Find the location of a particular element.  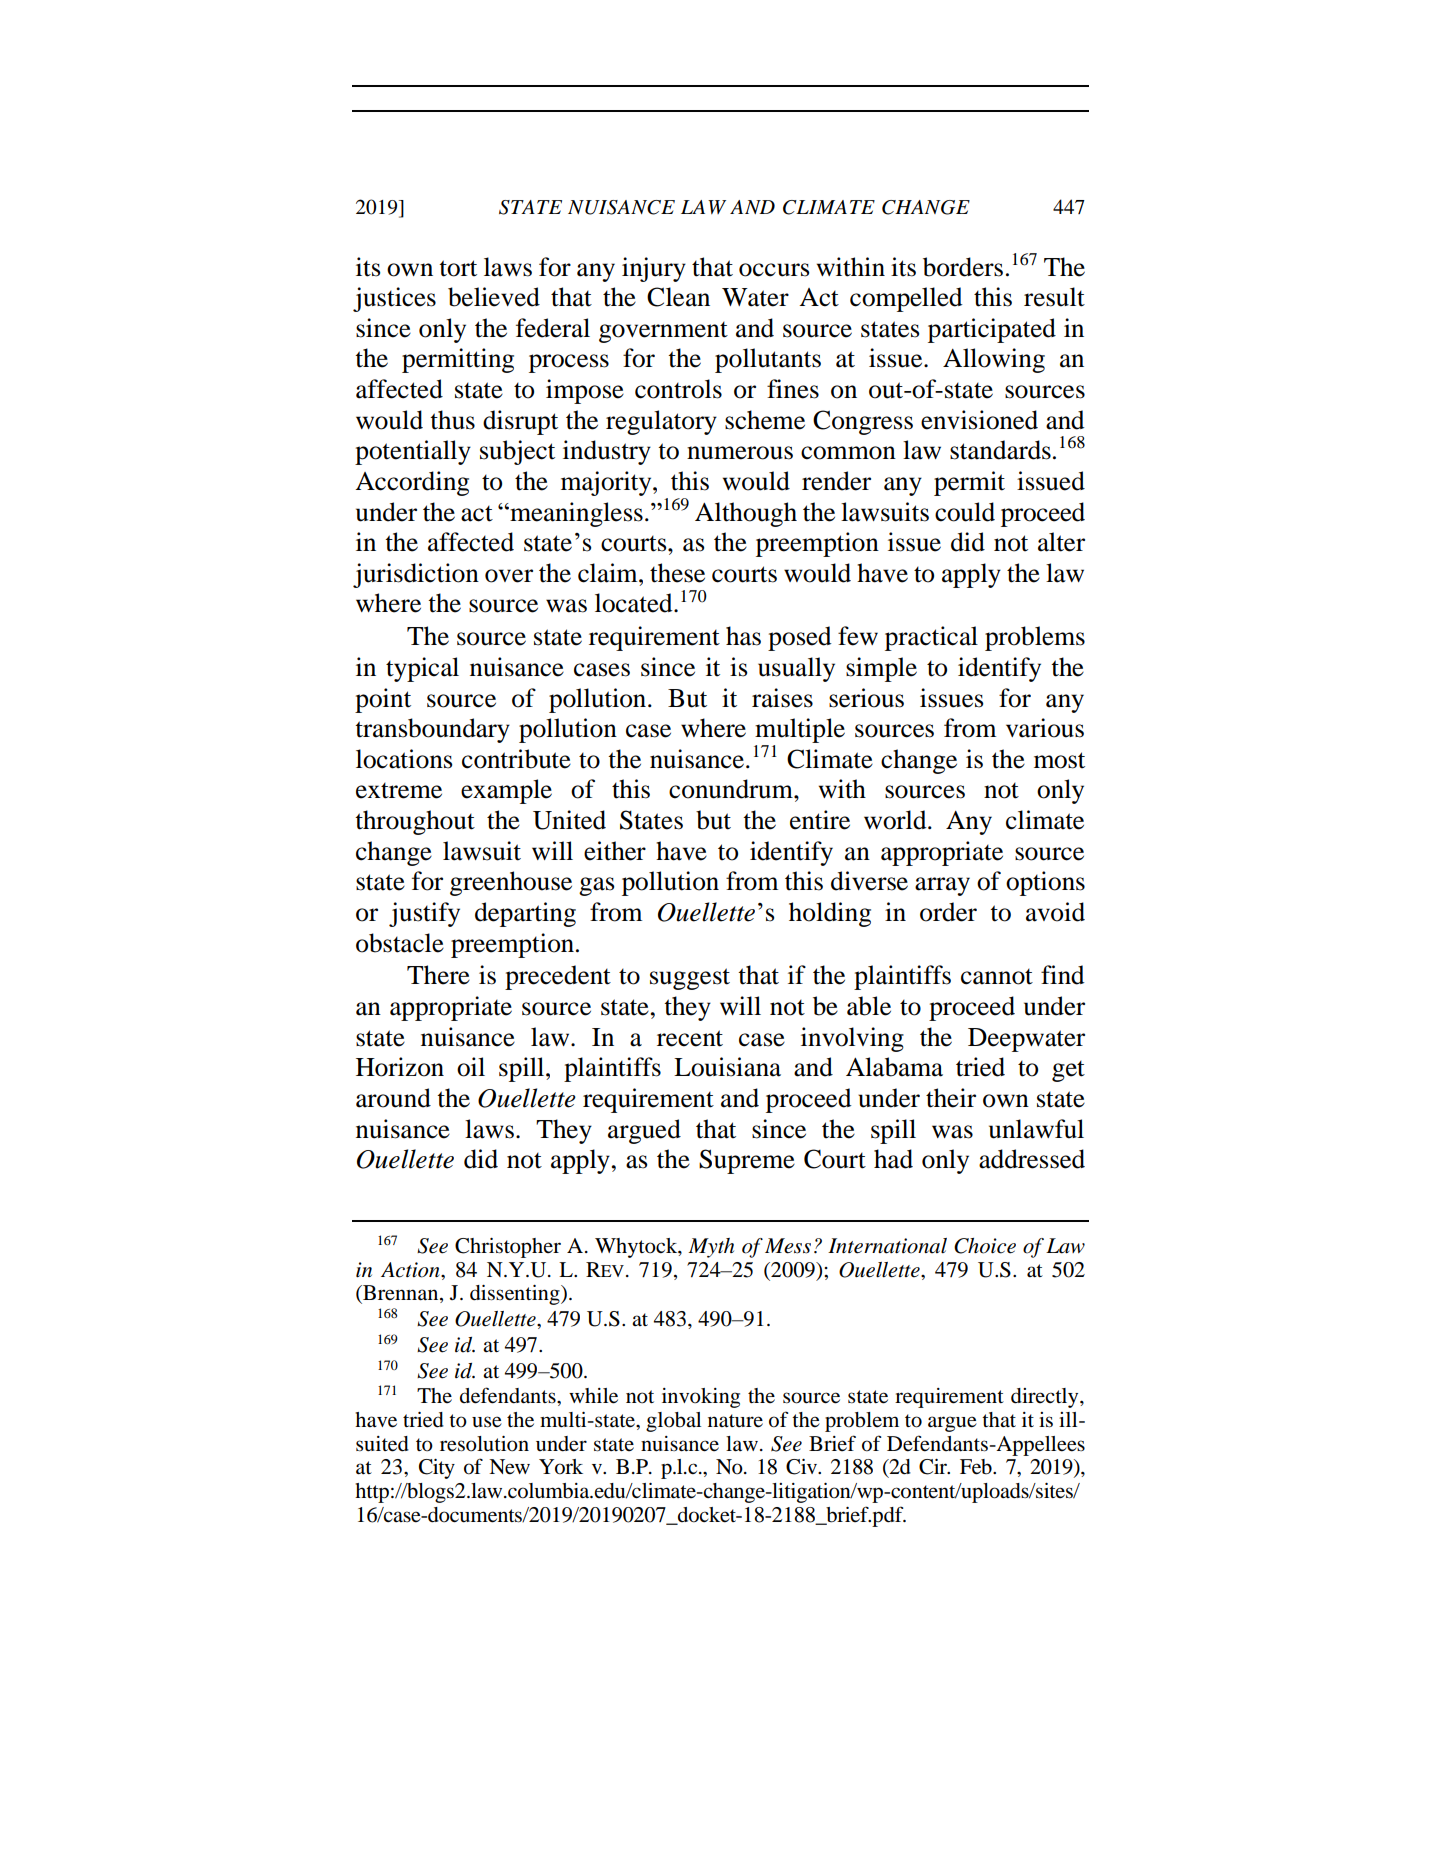

their is located at coordinates (951, 1098).
